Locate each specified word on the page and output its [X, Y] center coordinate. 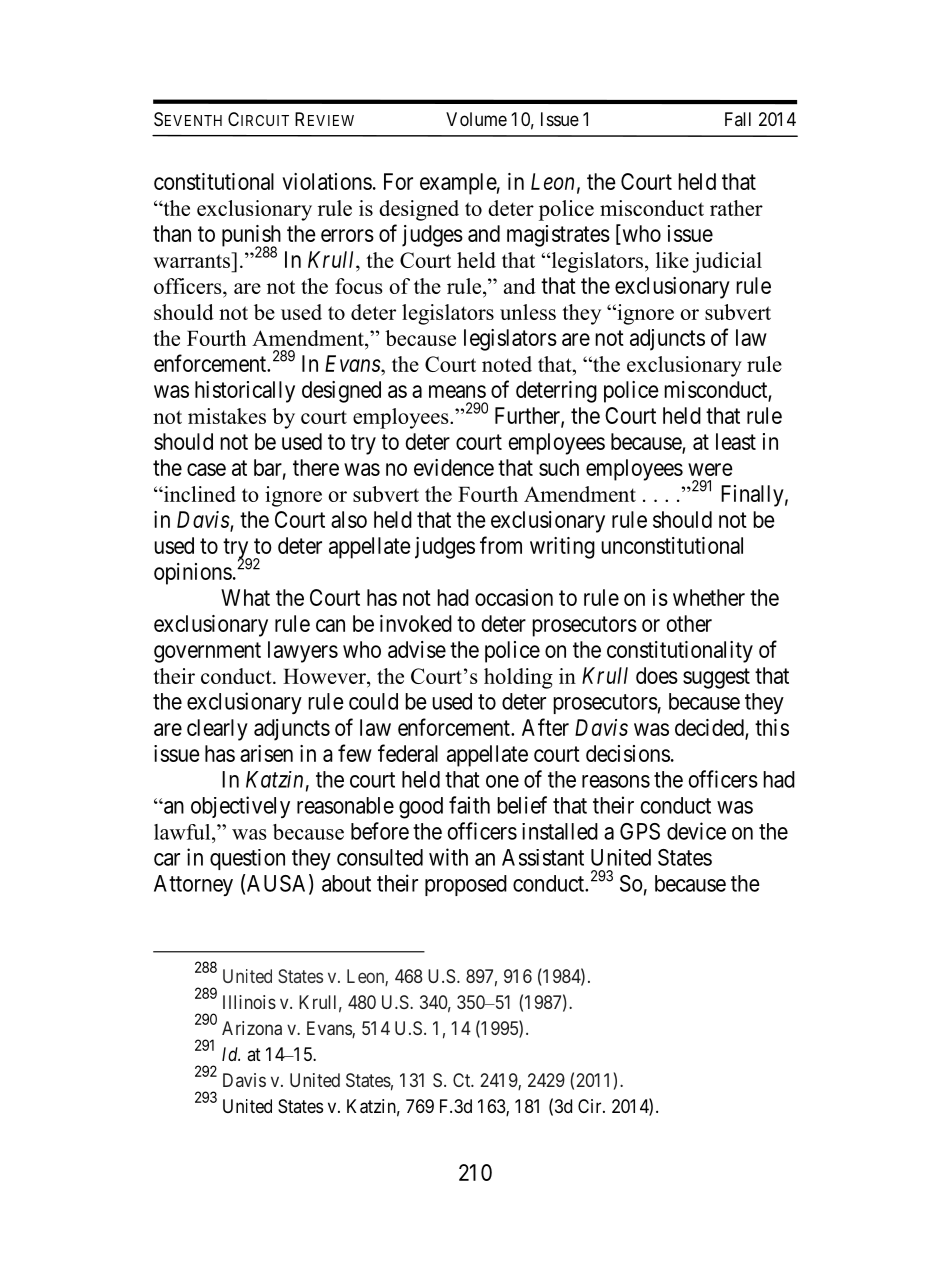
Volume [476, 119]
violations [327, 181]
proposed [466, 885]
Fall [738, 119]
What [245, 597]
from [501, 545]
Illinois [249, 1002]
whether [709, 597]
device [696, 831]
